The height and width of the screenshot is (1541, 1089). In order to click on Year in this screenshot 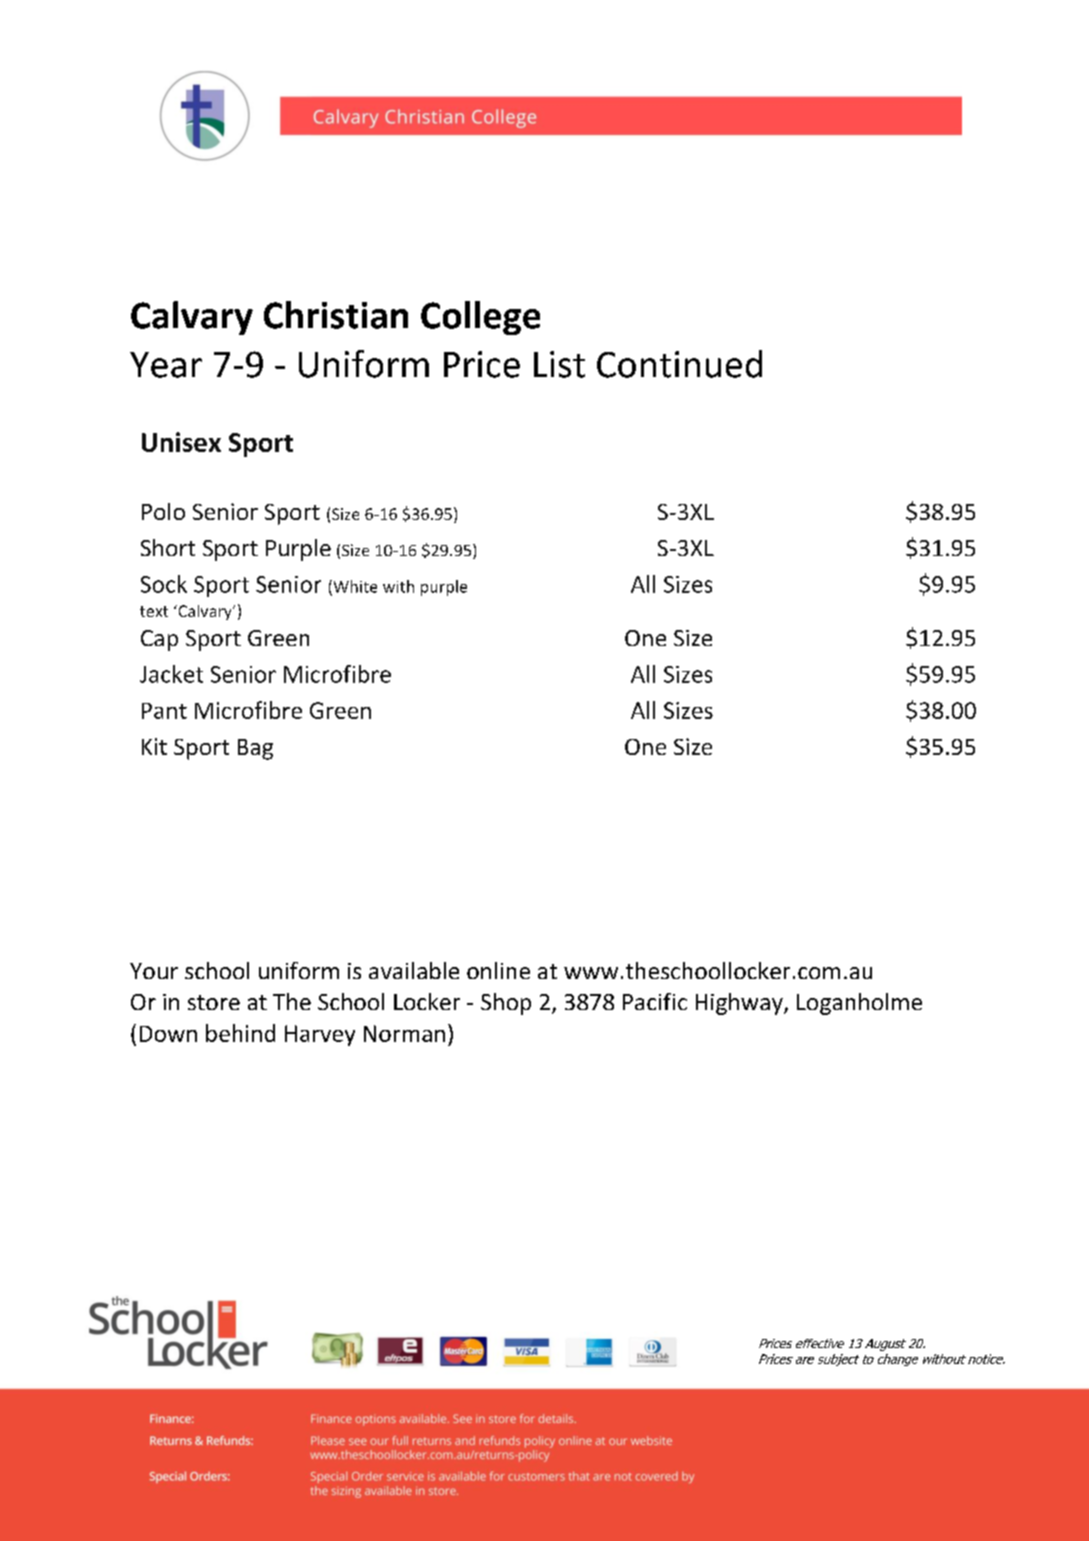, I will do `click(166, 365)`.
